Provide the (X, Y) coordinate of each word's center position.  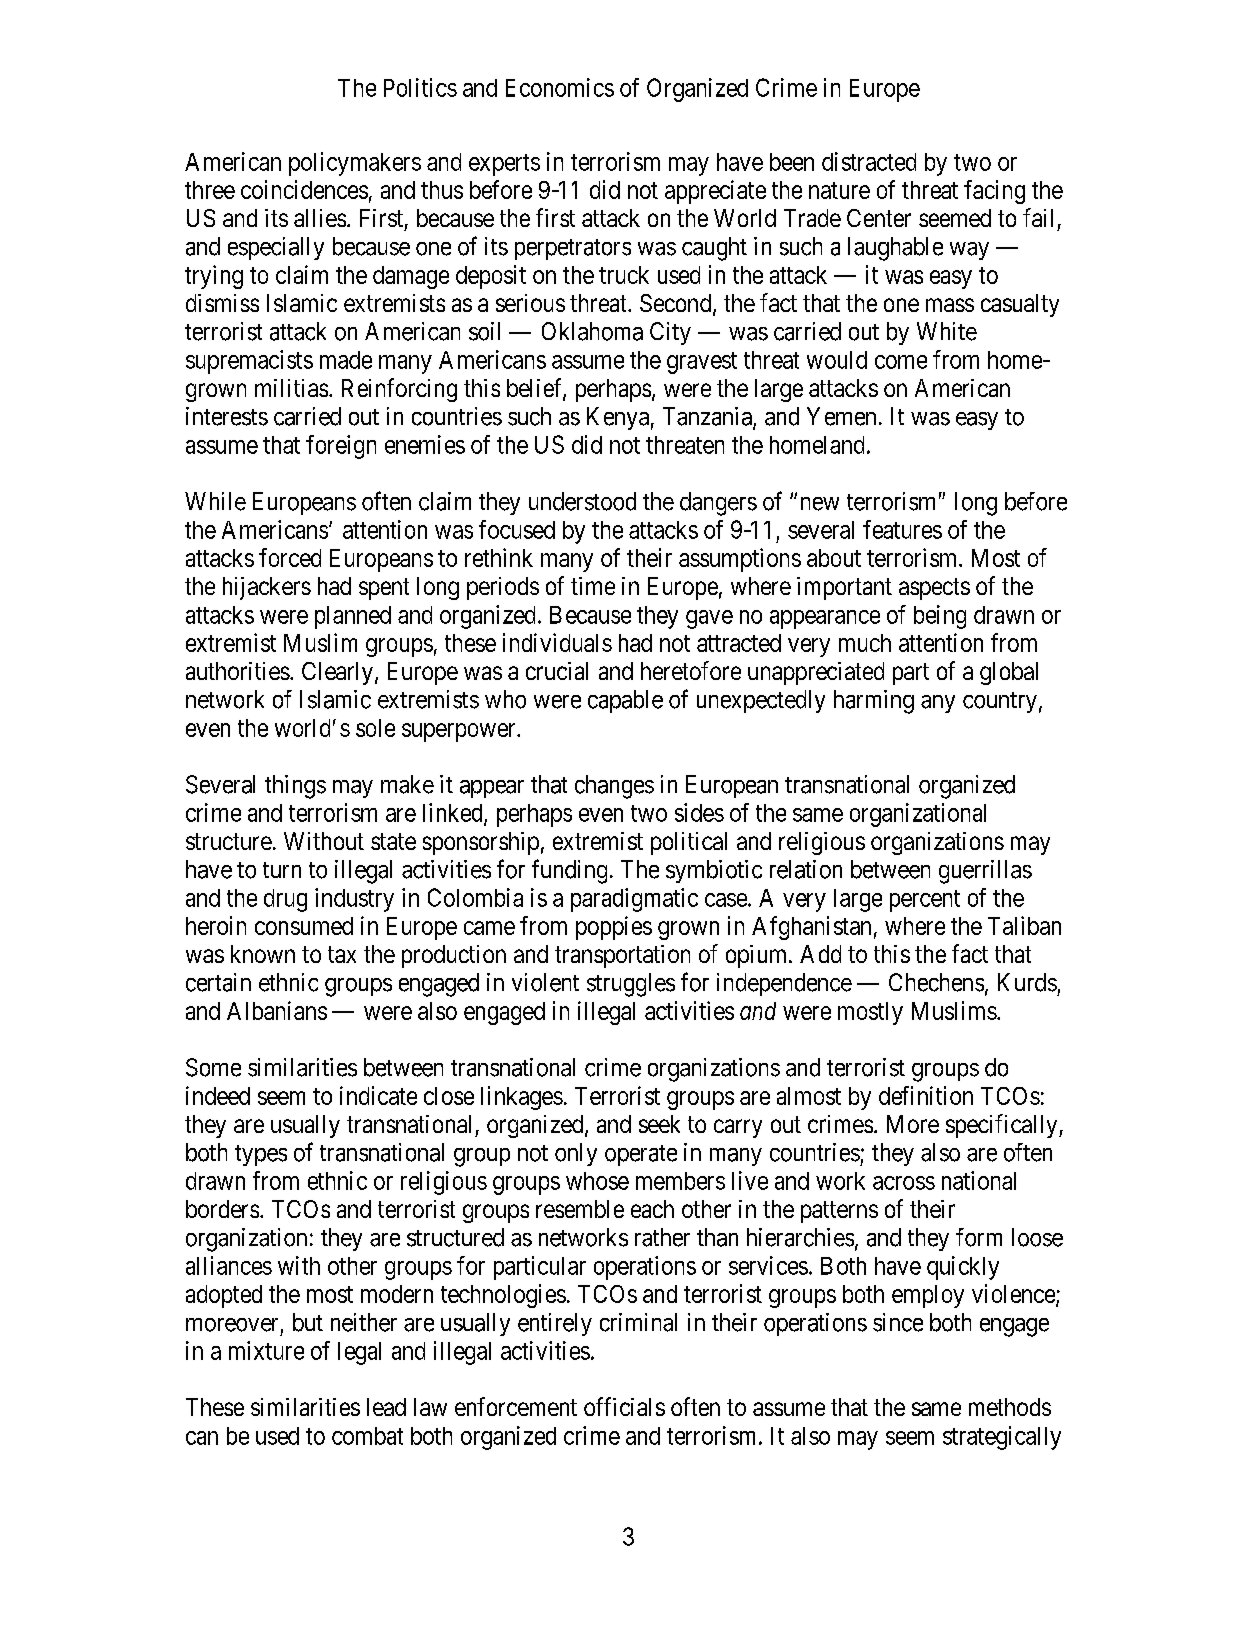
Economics (560, 87)
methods (1010, 1407)
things (295, 787)
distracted (869, 161)
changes (614, 787)
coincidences (304, 189)
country (1000, 702)
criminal (638, 1322)
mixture (266, 1350)
